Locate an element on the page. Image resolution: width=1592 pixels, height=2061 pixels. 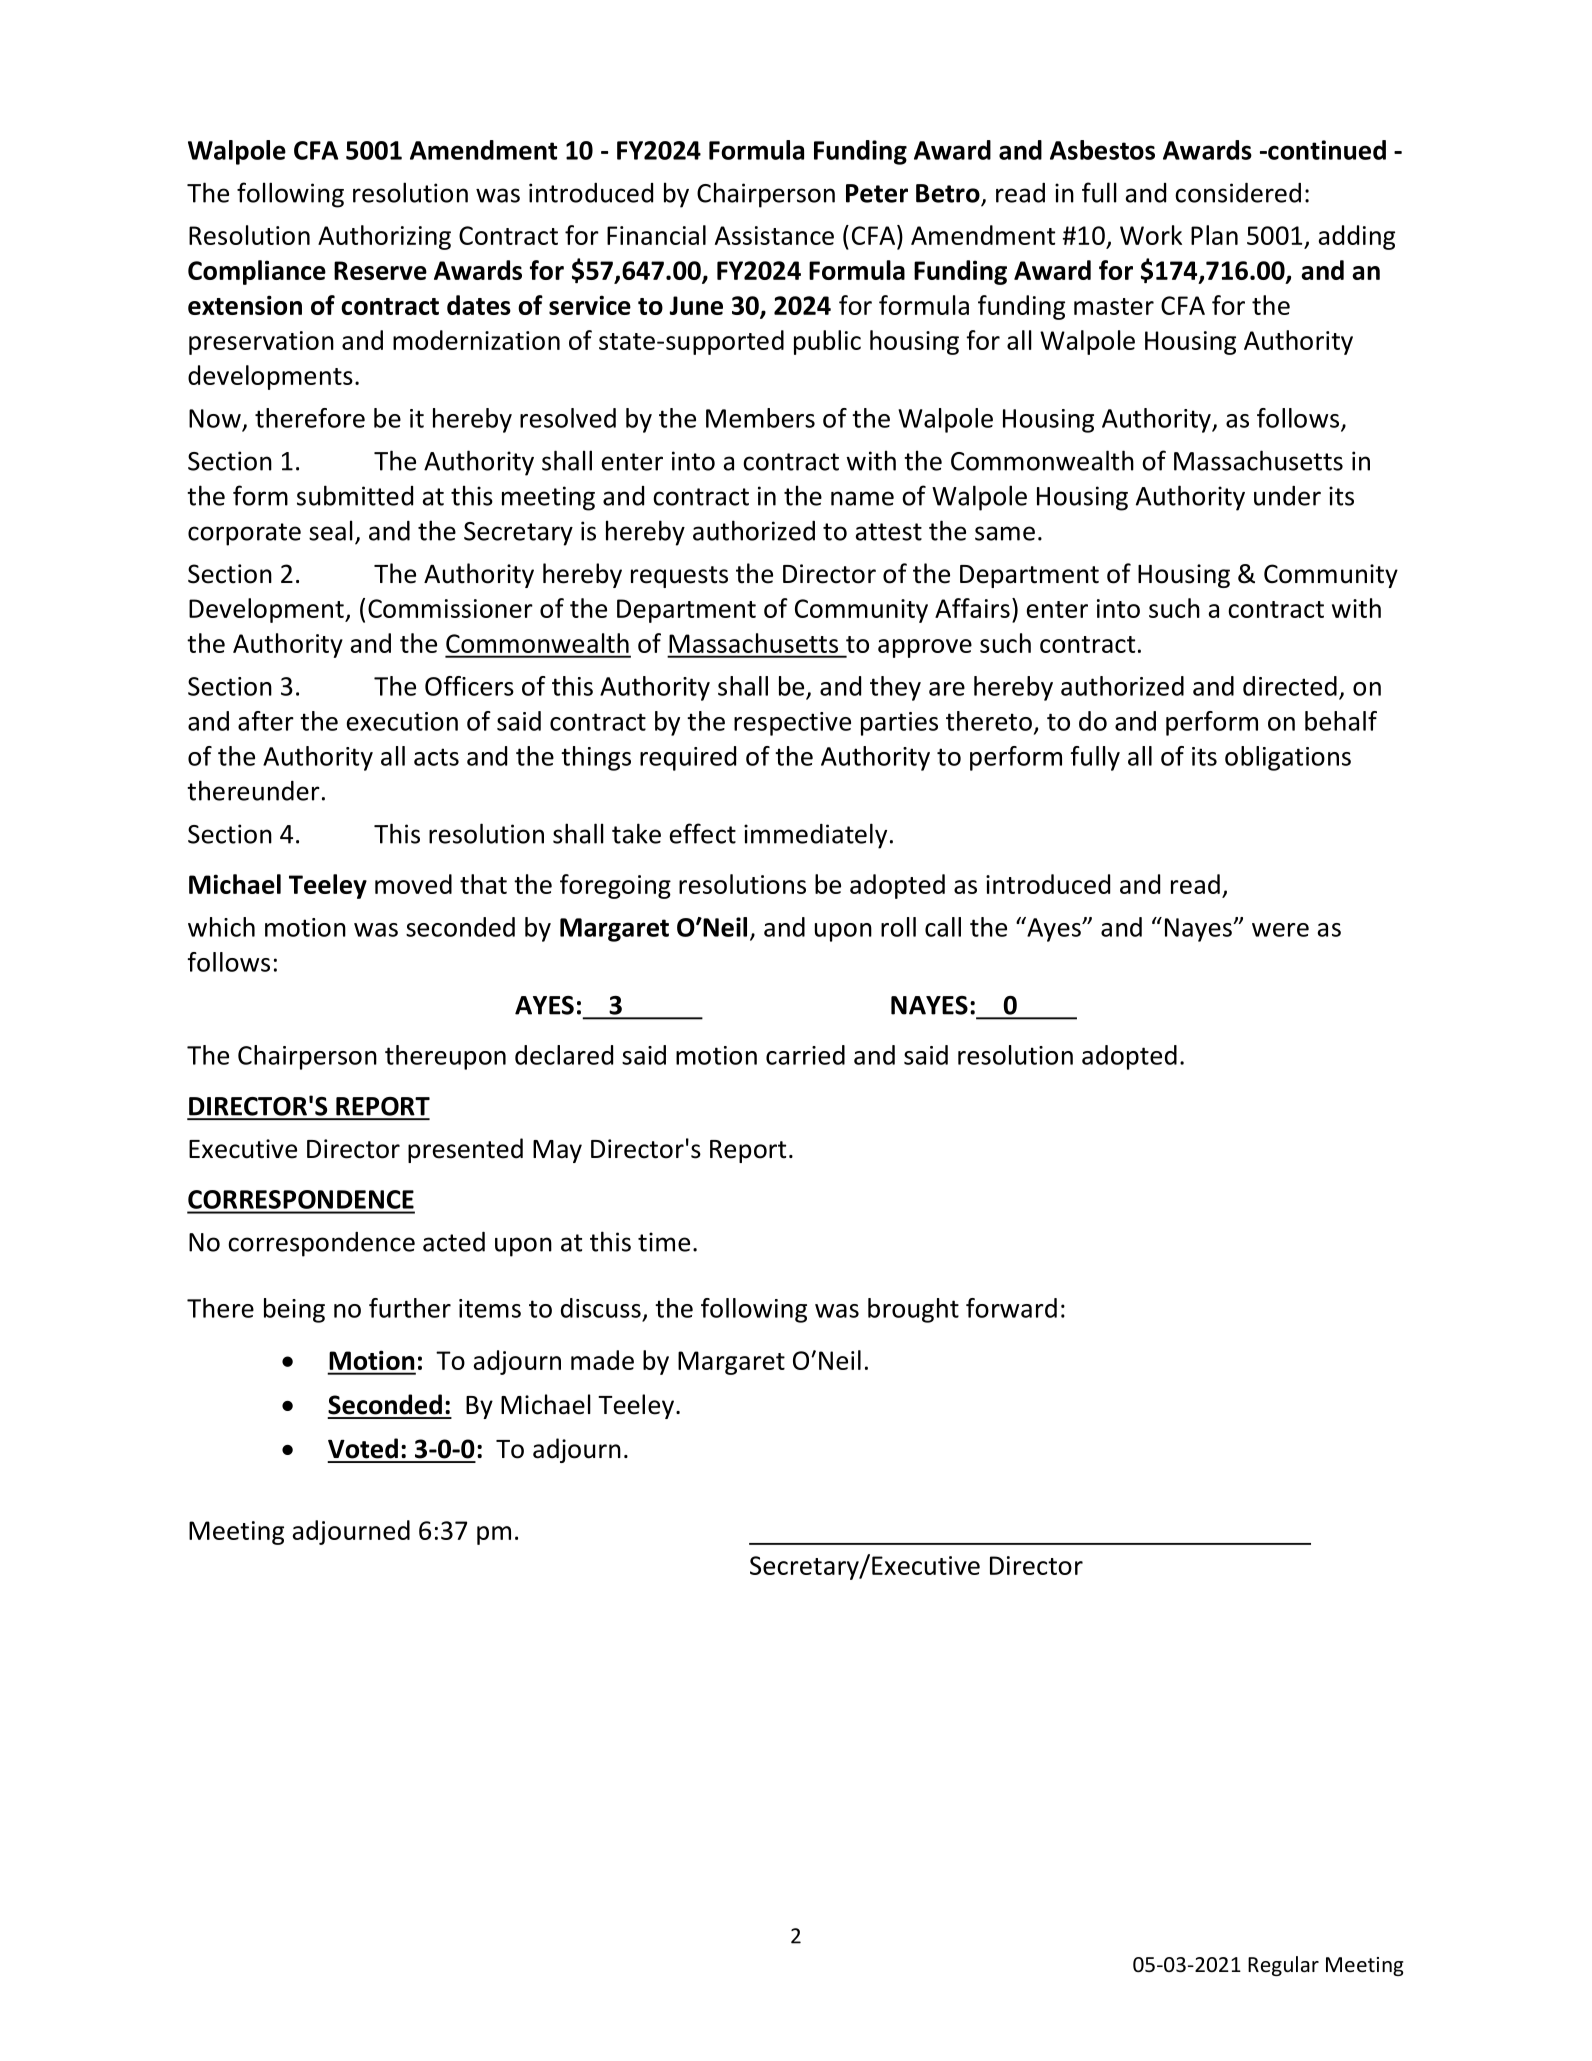
considered is located at coordinates (1238, 193).
